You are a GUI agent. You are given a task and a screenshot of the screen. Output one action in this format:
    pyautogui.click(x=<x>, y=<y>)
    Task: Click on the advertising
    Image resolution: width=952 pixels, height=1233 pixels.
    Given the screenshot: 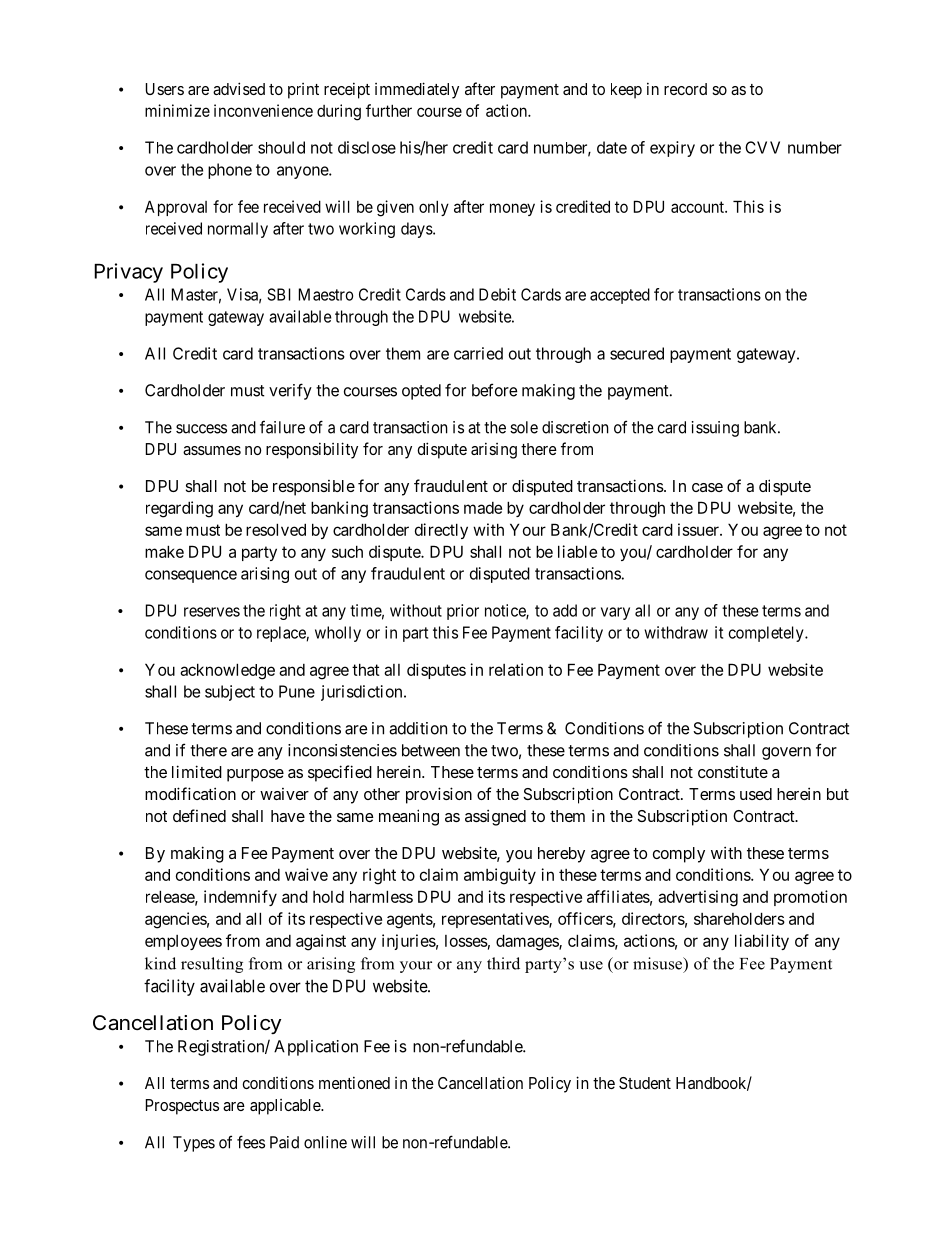 What is the action you would take?
    pyautogui.click(x=698, y=898)
